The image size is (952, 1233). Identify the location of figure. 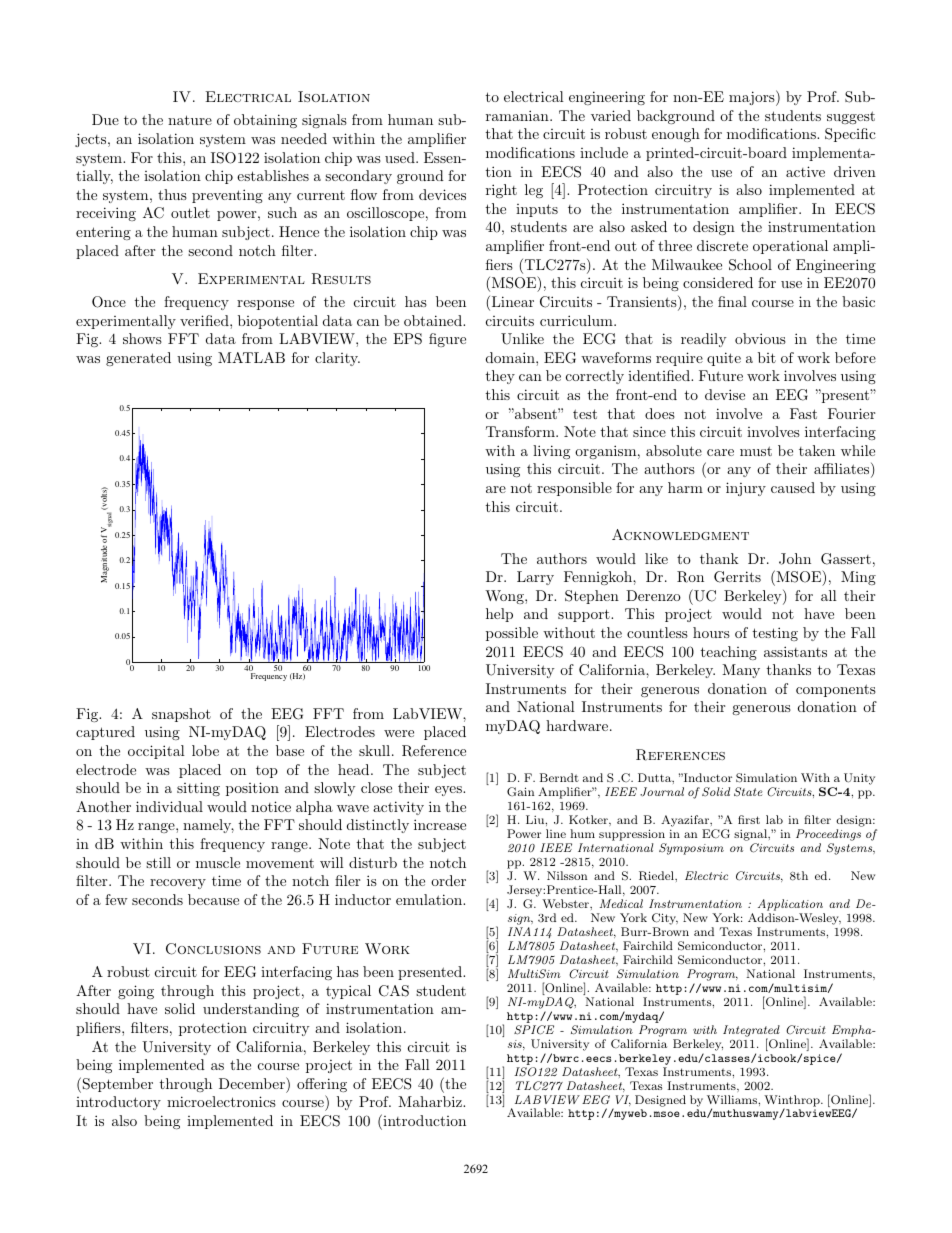
(447, 340).
